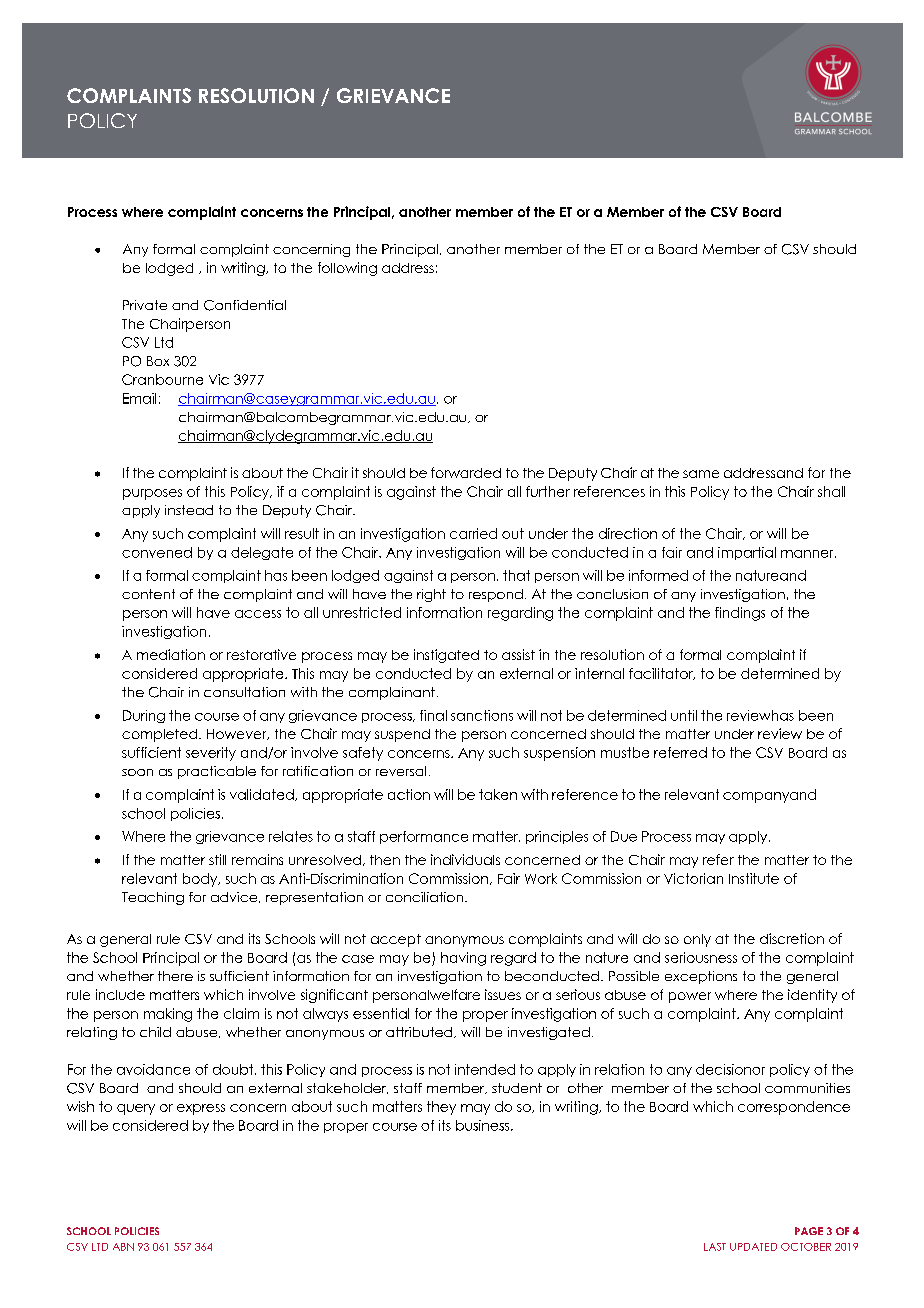 The width and height of the page is (924, 1308). I want to click on business, so click(484, 1125).
